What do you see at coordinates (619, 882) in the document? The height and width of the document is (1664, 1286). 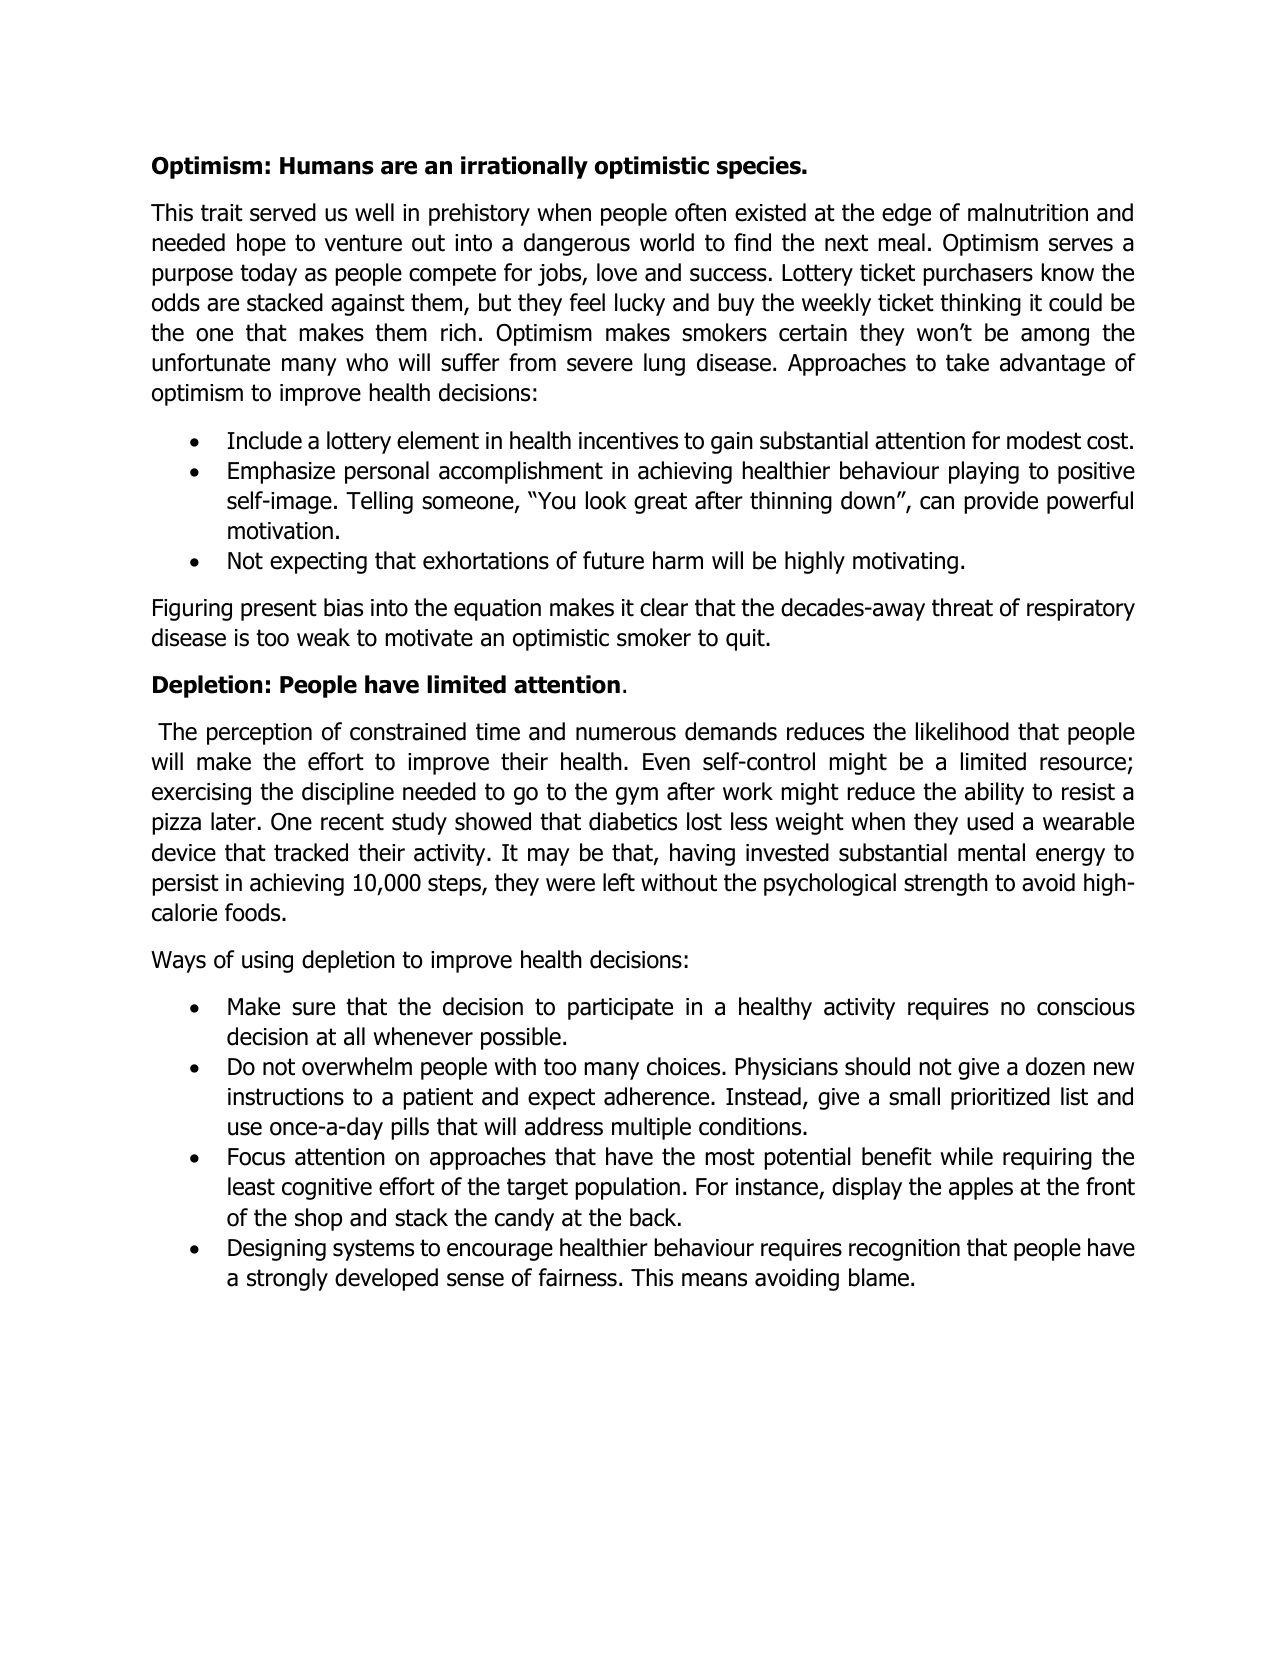 I see `left` at bounding box center [619, 882].
